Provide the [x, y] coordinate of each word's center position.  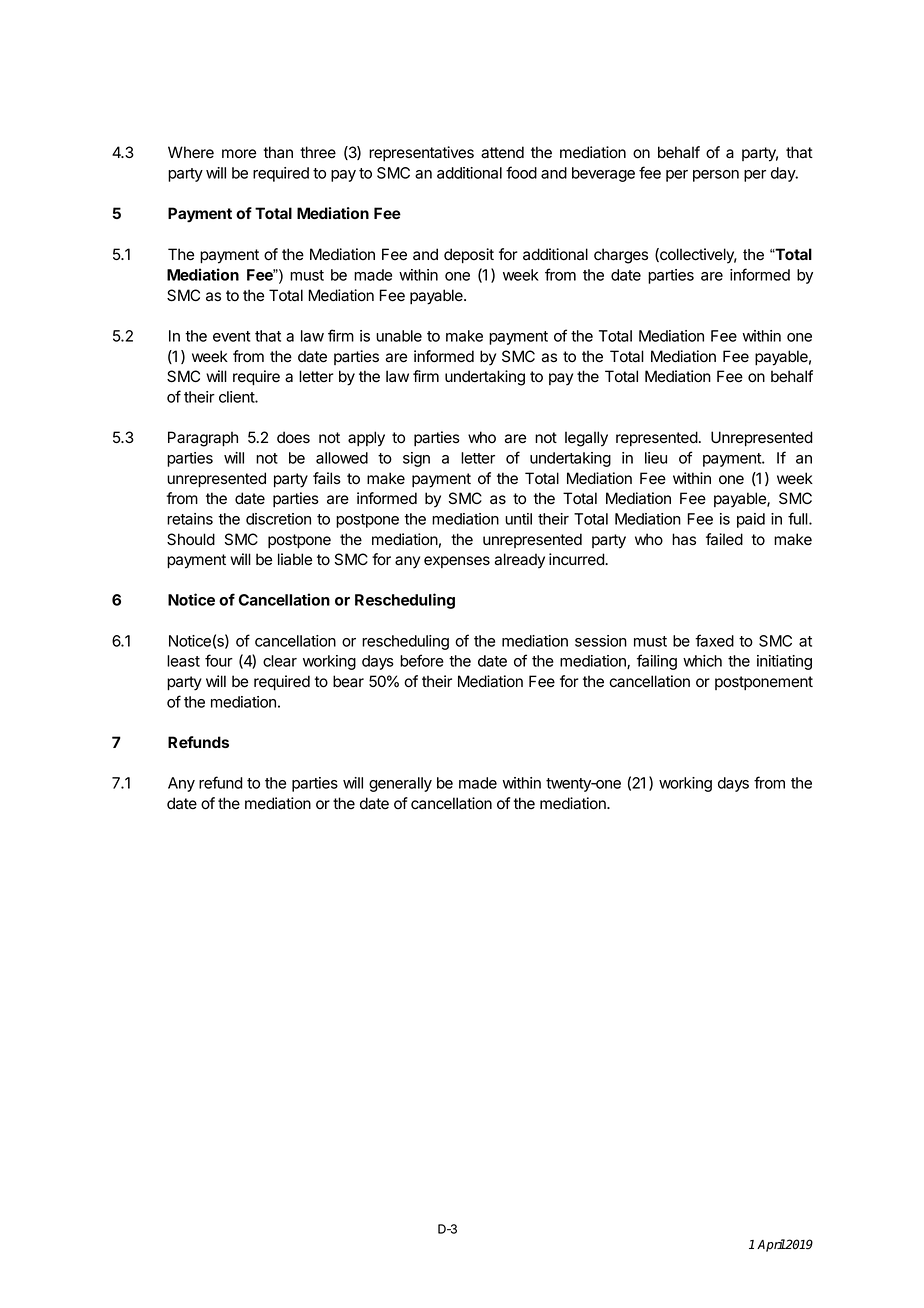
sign [416, 459]
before [422, 660]
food [521, 172]
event [231, 336]
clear [280, 661]
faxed [714, 640]
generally [400, 784]
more [239, 154]
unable [399, 336]
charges [621, 256]
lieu [656, 458]
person [716, 176]
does [293, 437]
